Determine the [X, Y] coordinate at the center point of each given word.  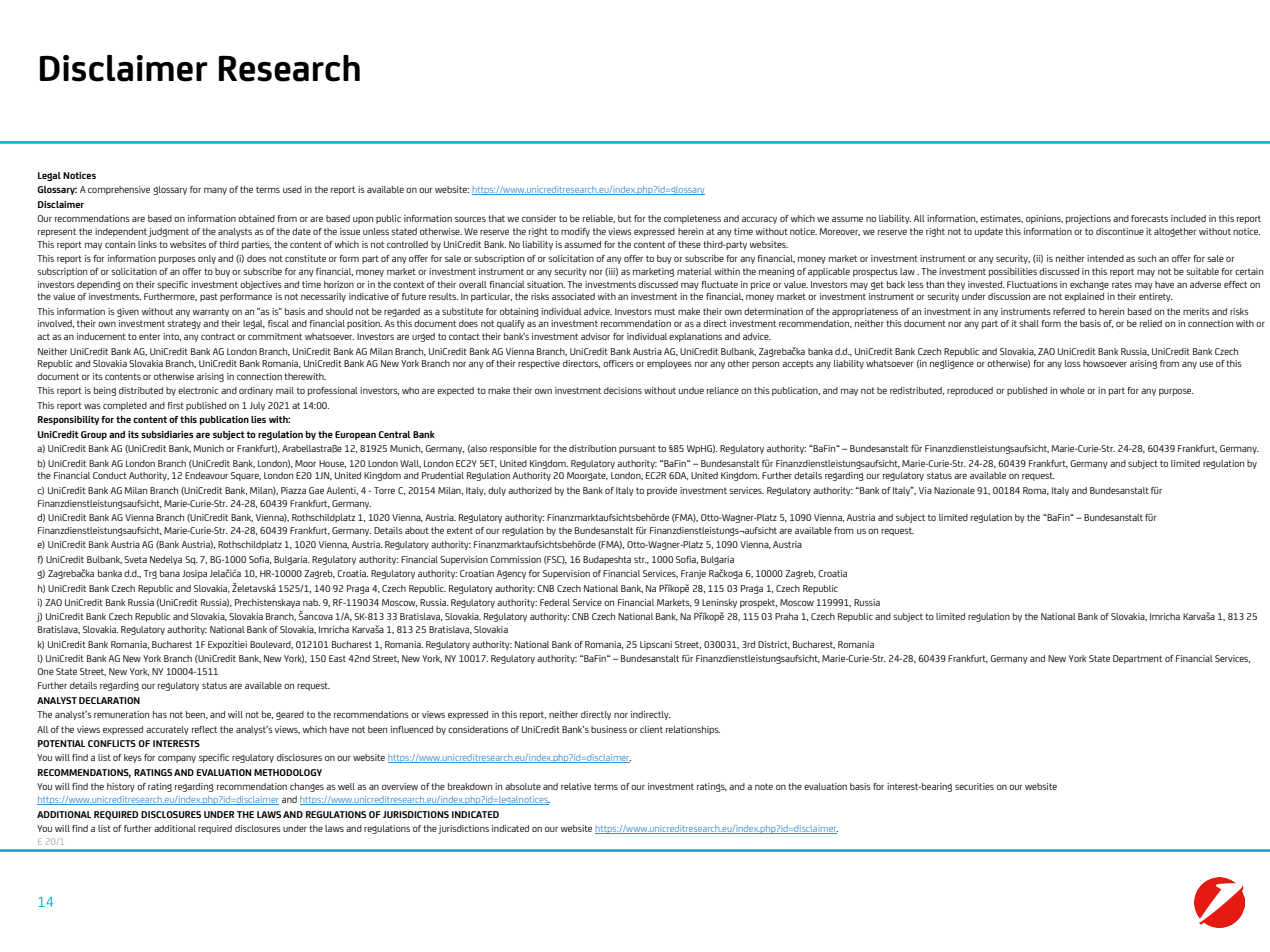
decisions [623, 390]
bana [170, 573]
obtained [256, 218]
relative [576, 786]
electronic [198, 390]
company [177, 759]
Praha [786, 616]
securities [974, 786]
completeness [692, 219]
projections [1088, 219]
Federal [555, 602]
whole [1072, 390]
